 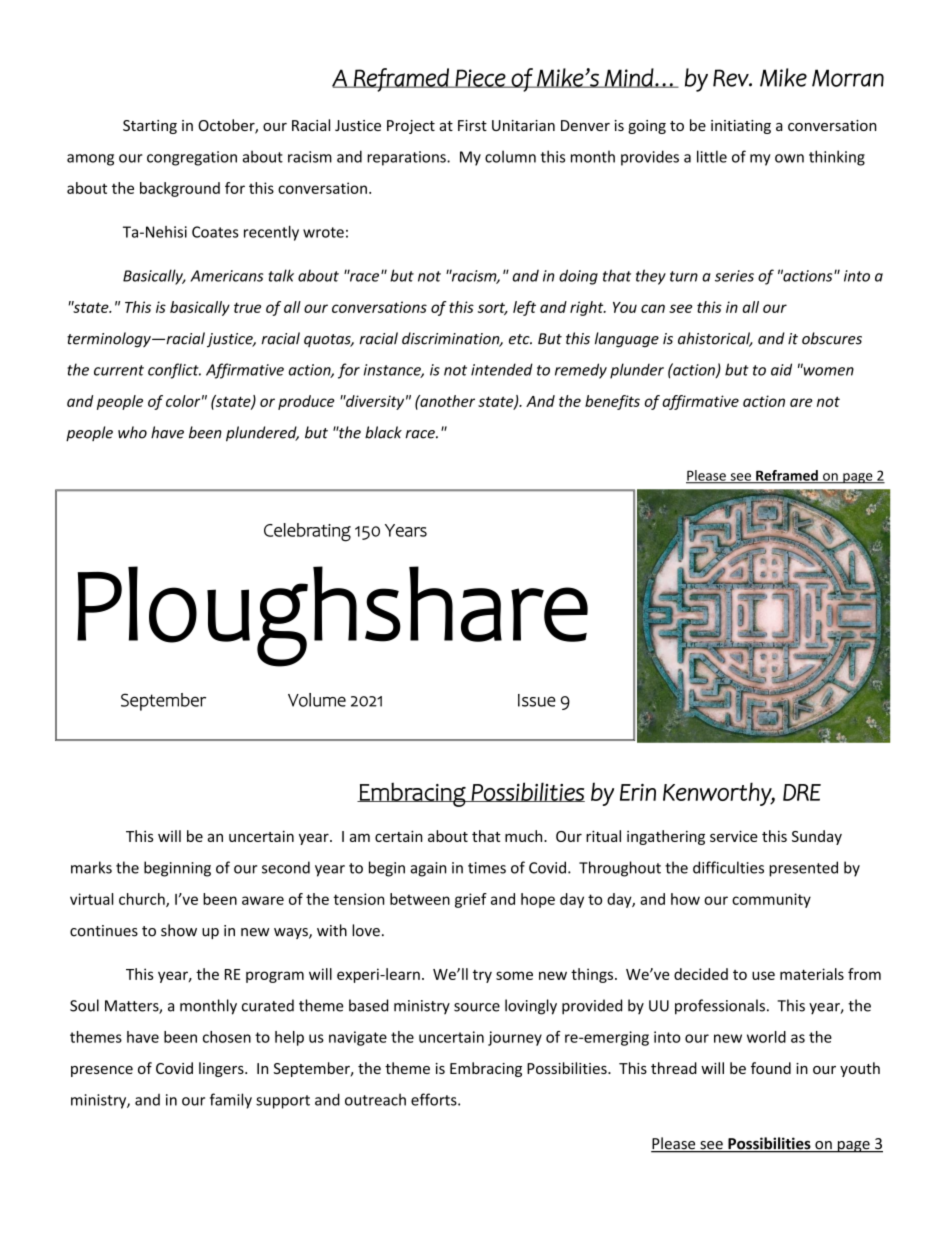 I want to click on First, so click(x=472, y=125).
